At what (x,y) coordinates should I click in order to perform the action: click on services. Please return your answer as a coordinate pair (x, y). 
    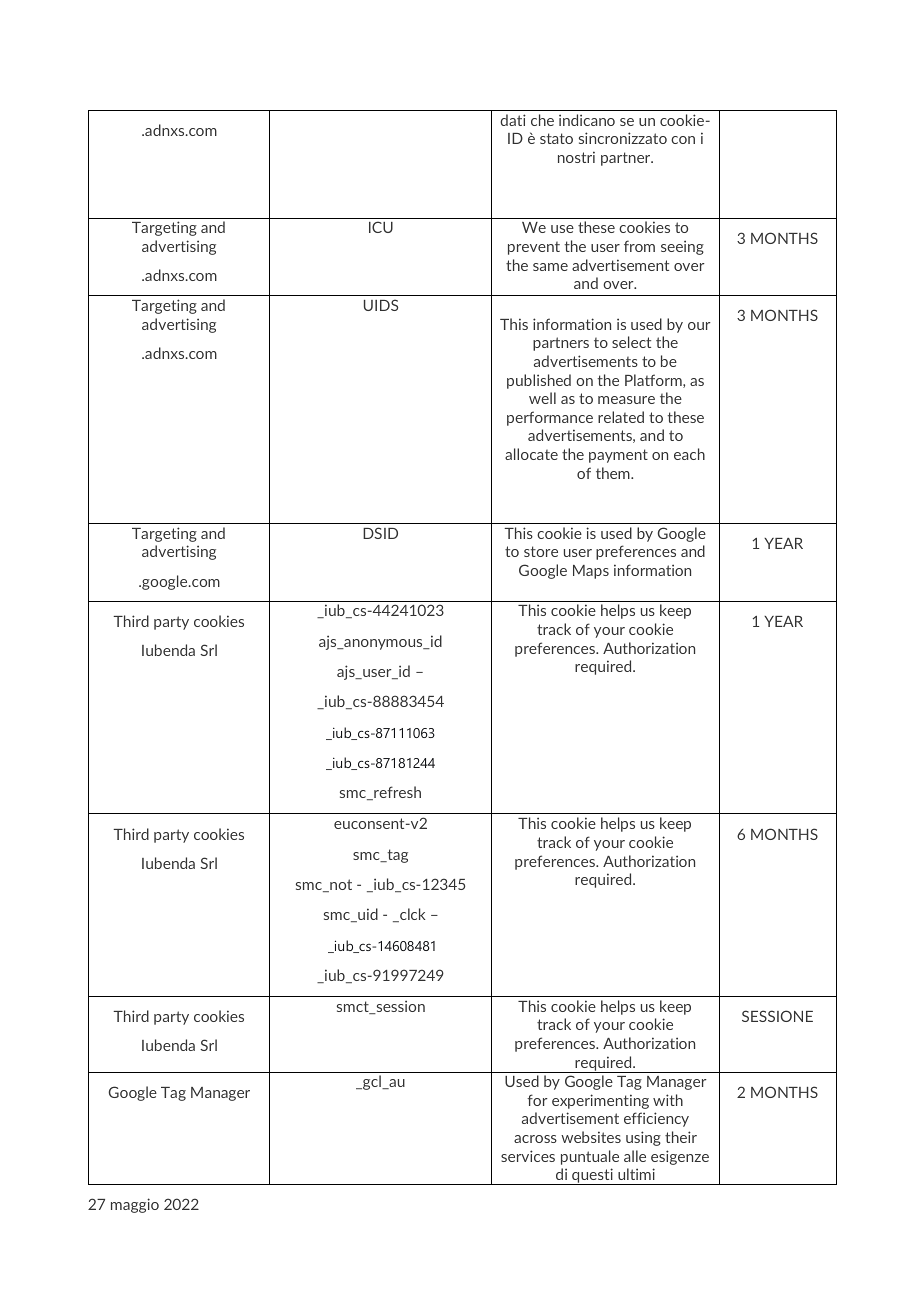
    Looking at the image, I should click on (528, 1156).
